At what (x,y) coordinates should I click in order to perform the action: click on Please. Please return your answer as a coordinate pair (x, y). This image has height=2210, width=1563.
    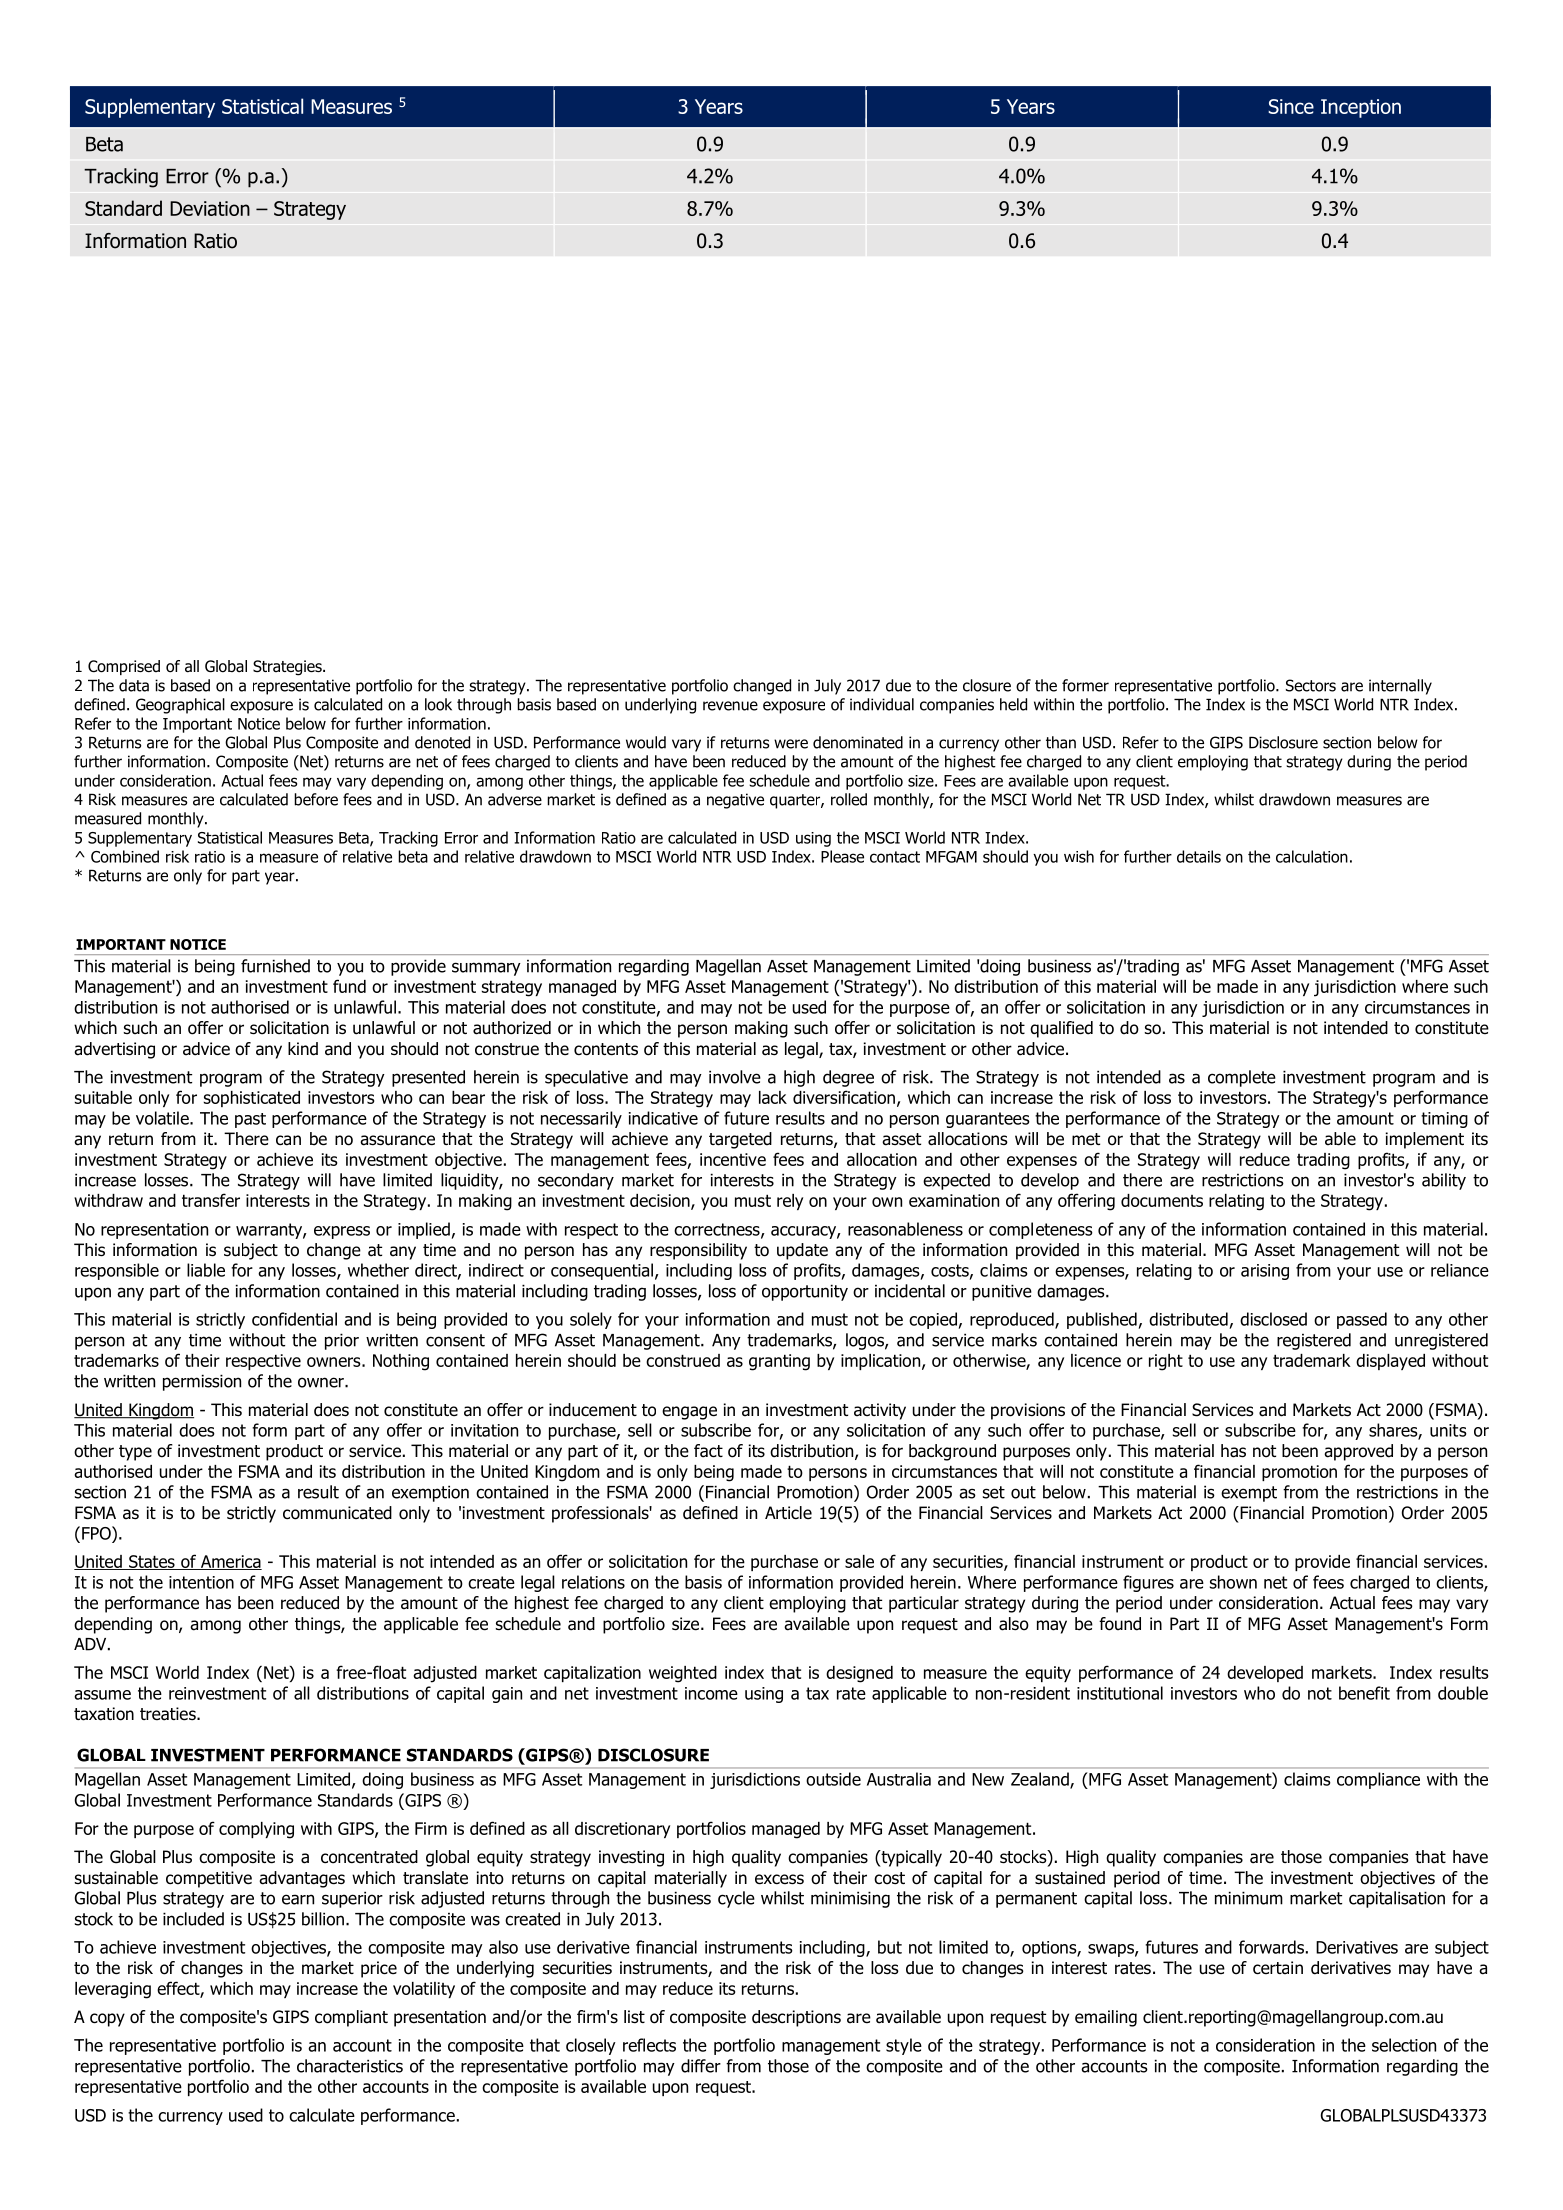
    Looking at the image, I should click on (842, 856).
